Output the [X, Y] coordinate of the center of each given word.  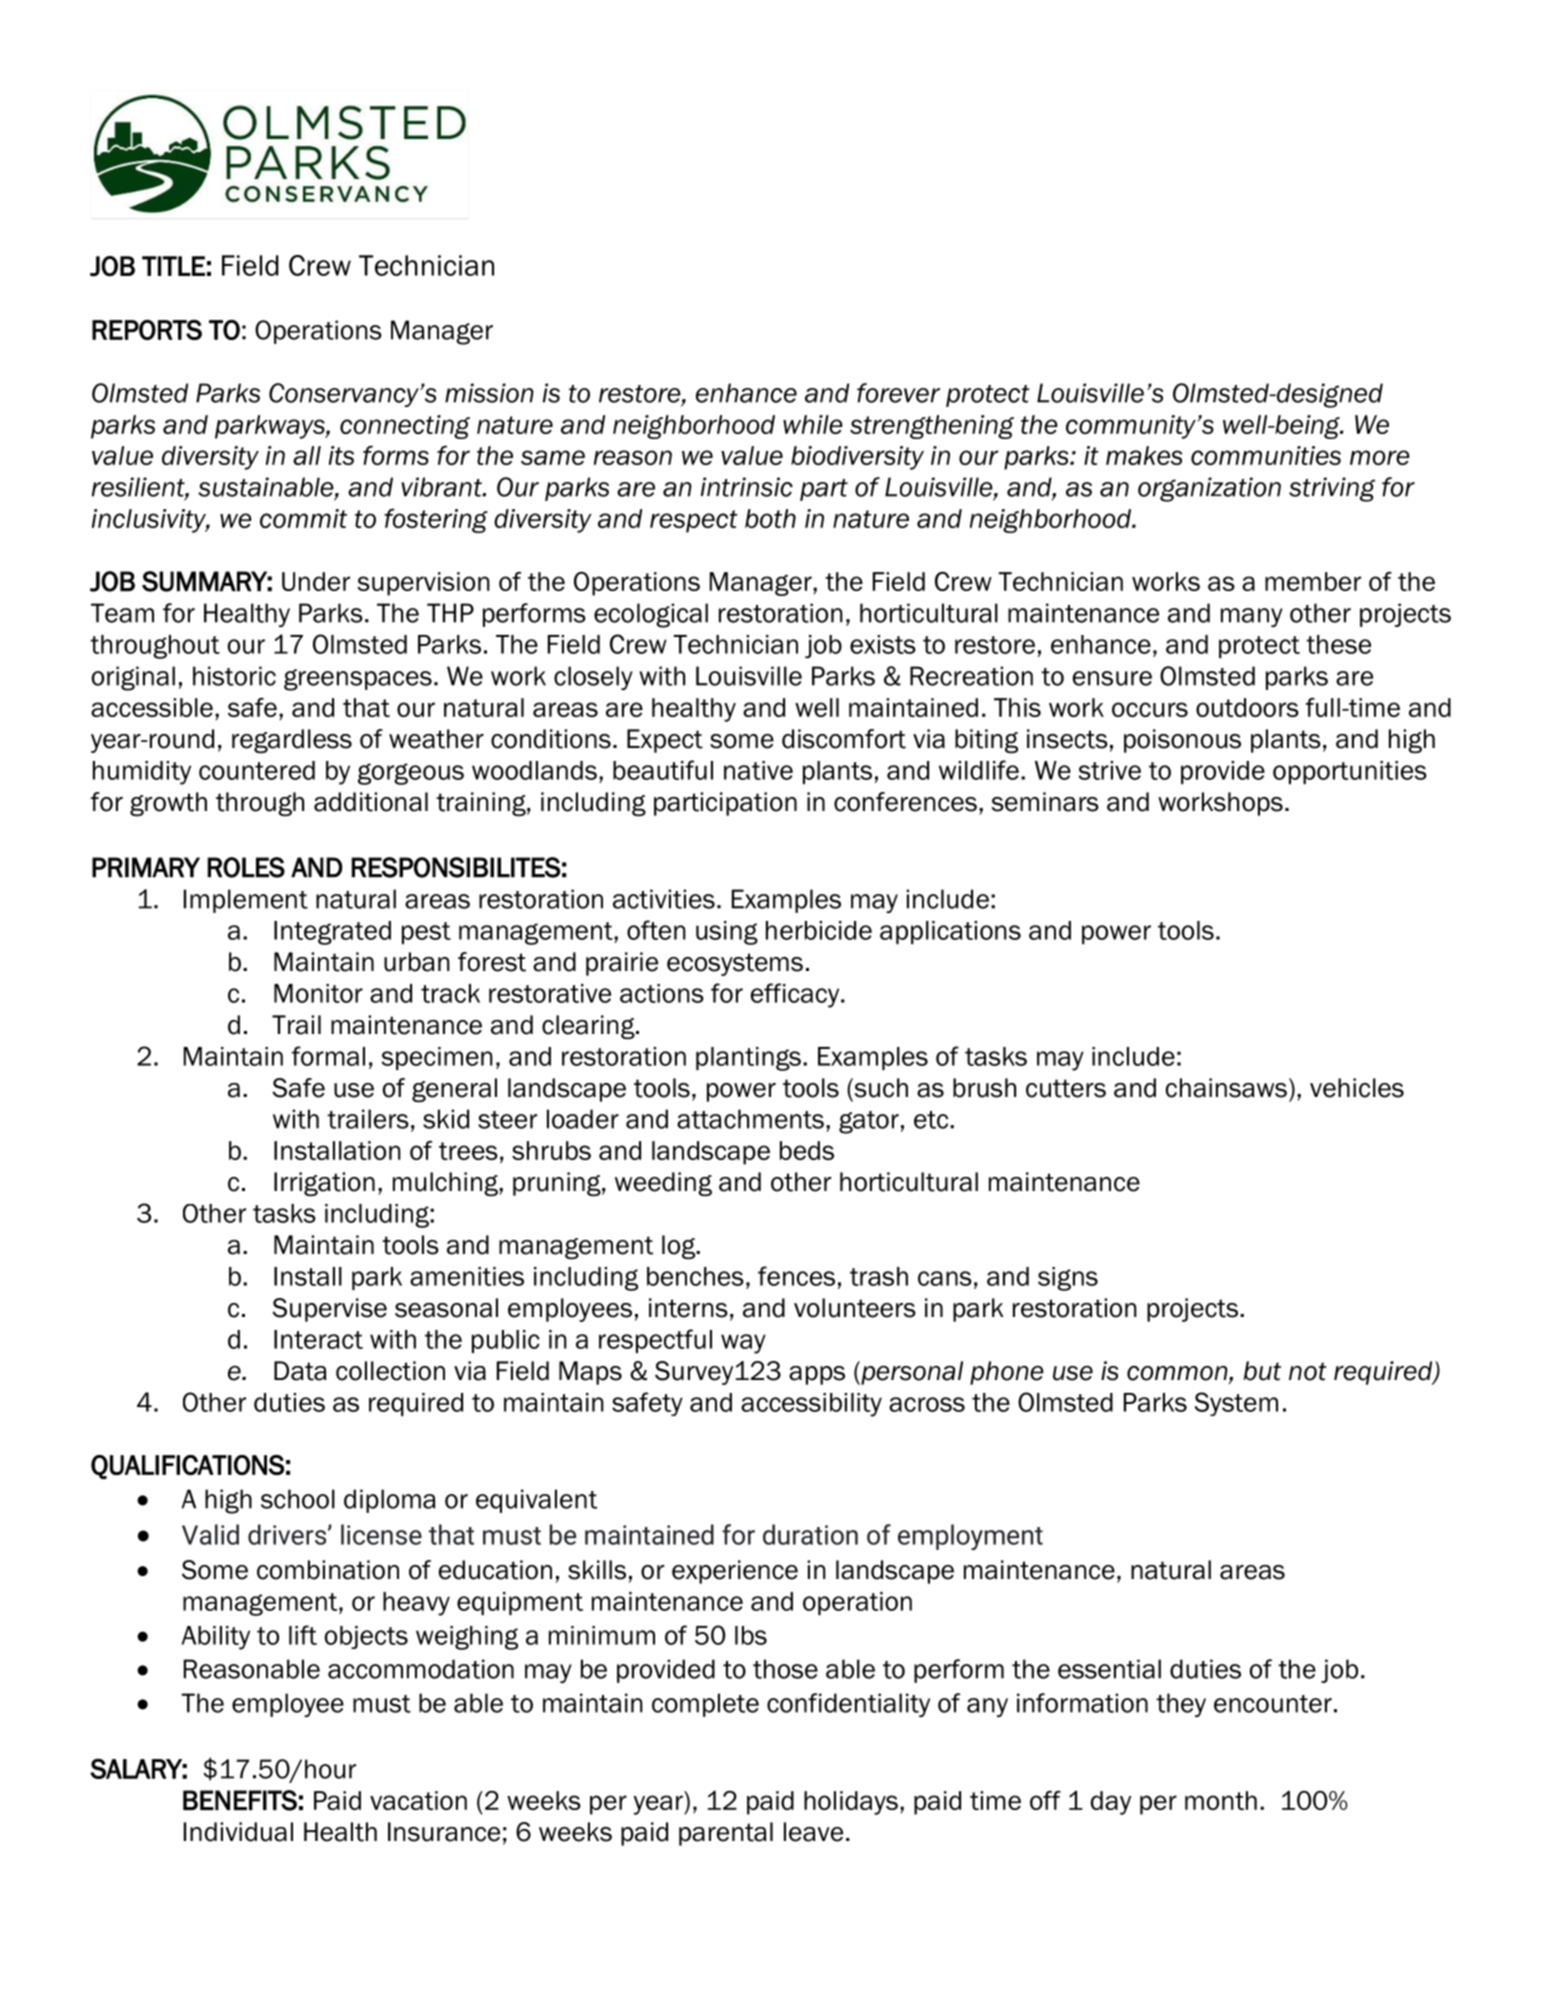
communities [1266, 455]
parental [726, 1834]
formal [328, 1056]
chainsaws [1226, 1088]
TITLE [173, 266]
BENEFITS [240, 1800]
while [813, 424]
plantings [748, 1059]
